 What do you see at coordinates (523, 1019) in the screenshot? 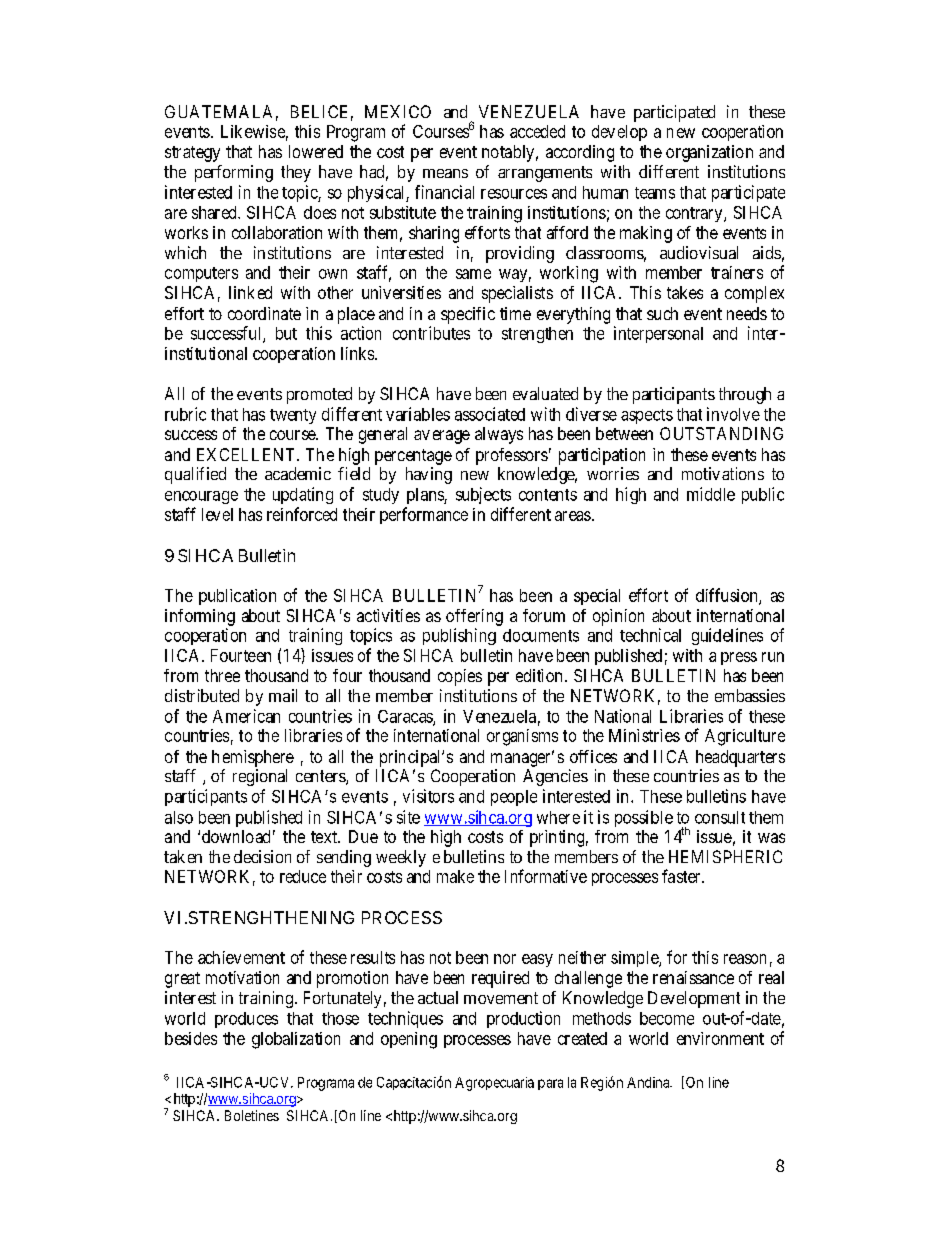
I see `production` at bounding box center [523, 1019].
